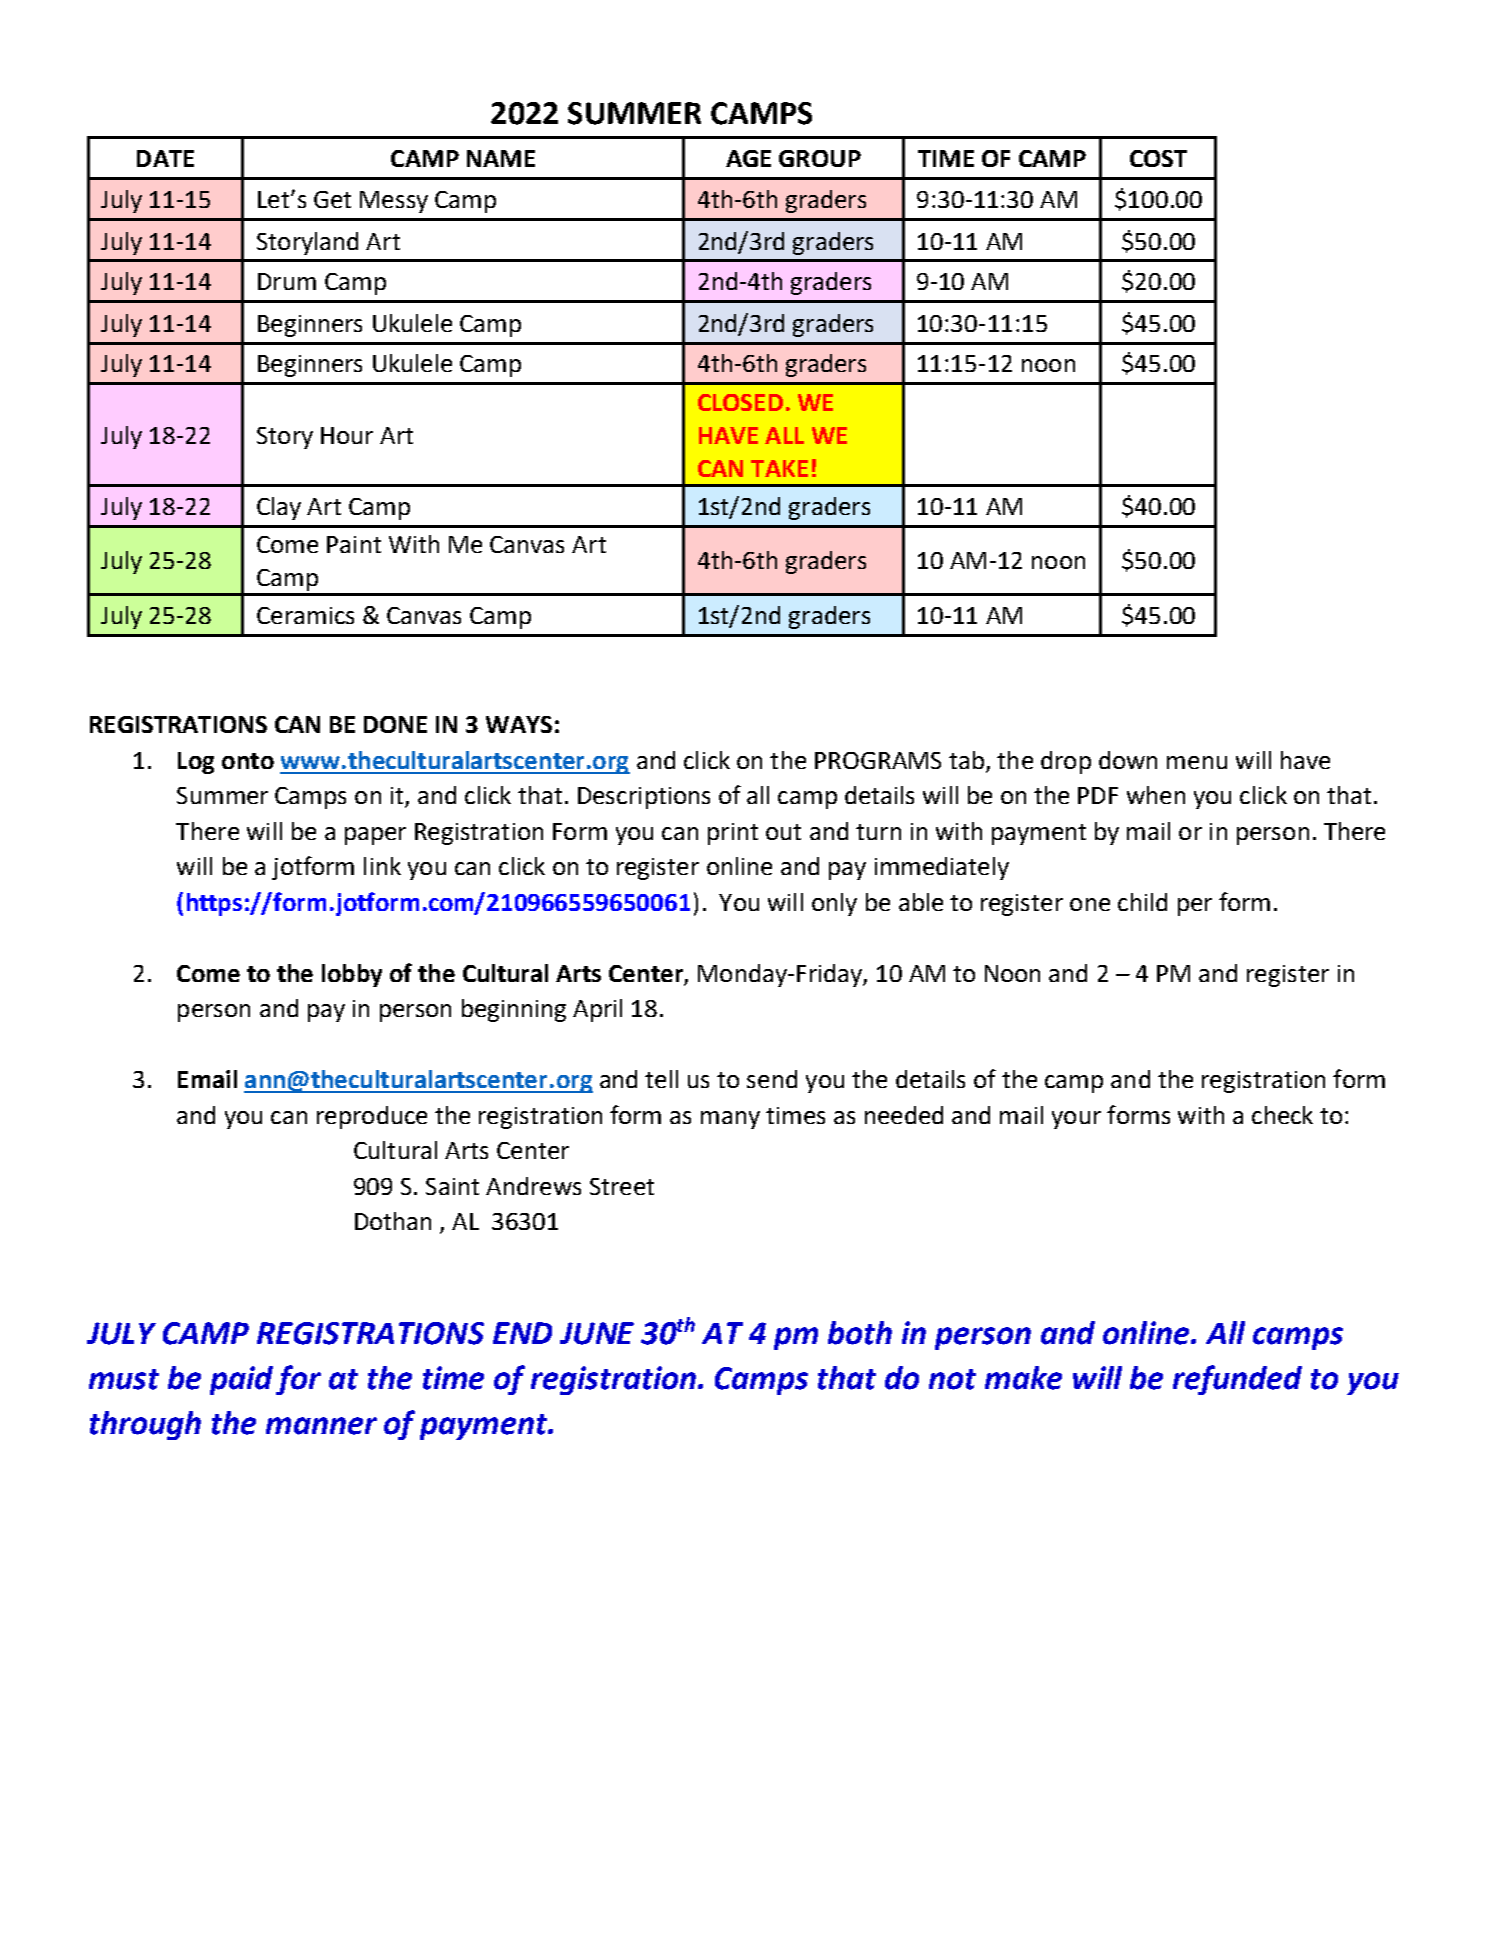  What do you see at coordinates (1128, 760) in the screenshot?
I see `down` at bounding box center [1128, 760].
